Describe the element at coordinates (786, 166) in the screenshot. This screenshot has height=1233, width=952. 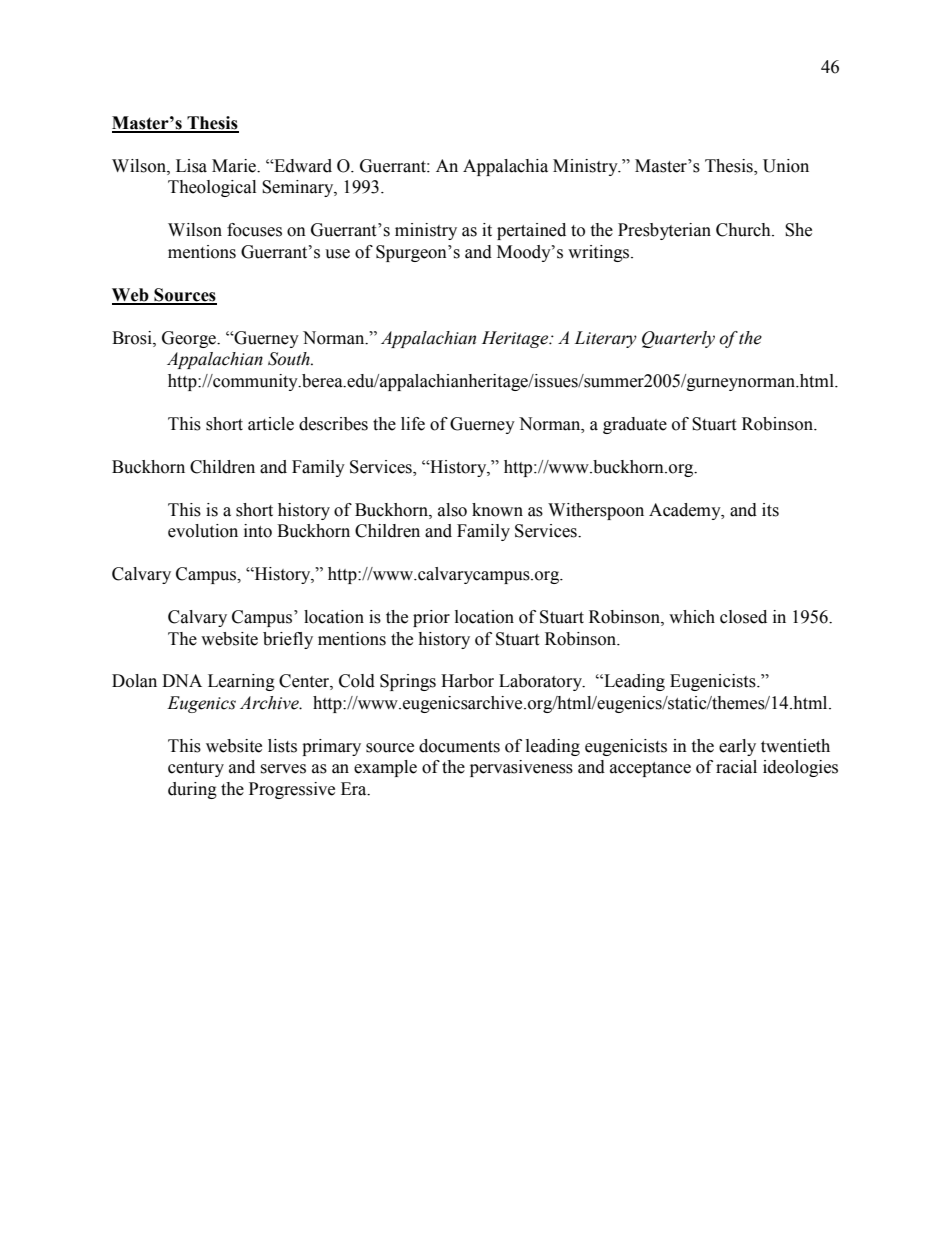
I see `Union` at that location.
